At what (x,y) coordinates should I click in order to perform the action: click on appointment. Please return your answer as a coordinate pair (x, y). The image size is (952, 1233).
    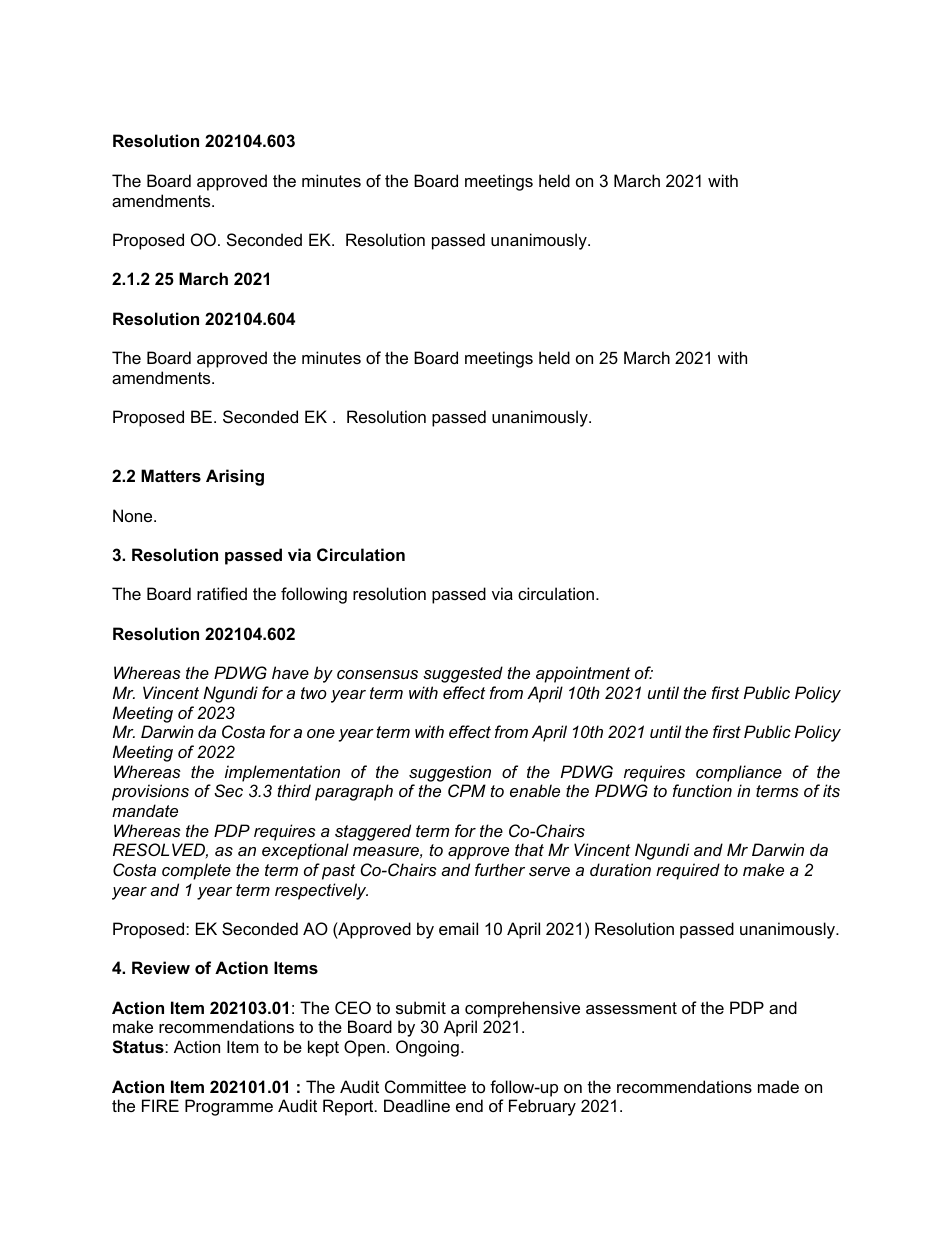
    Looking at the image, I should click on (583, 674).
